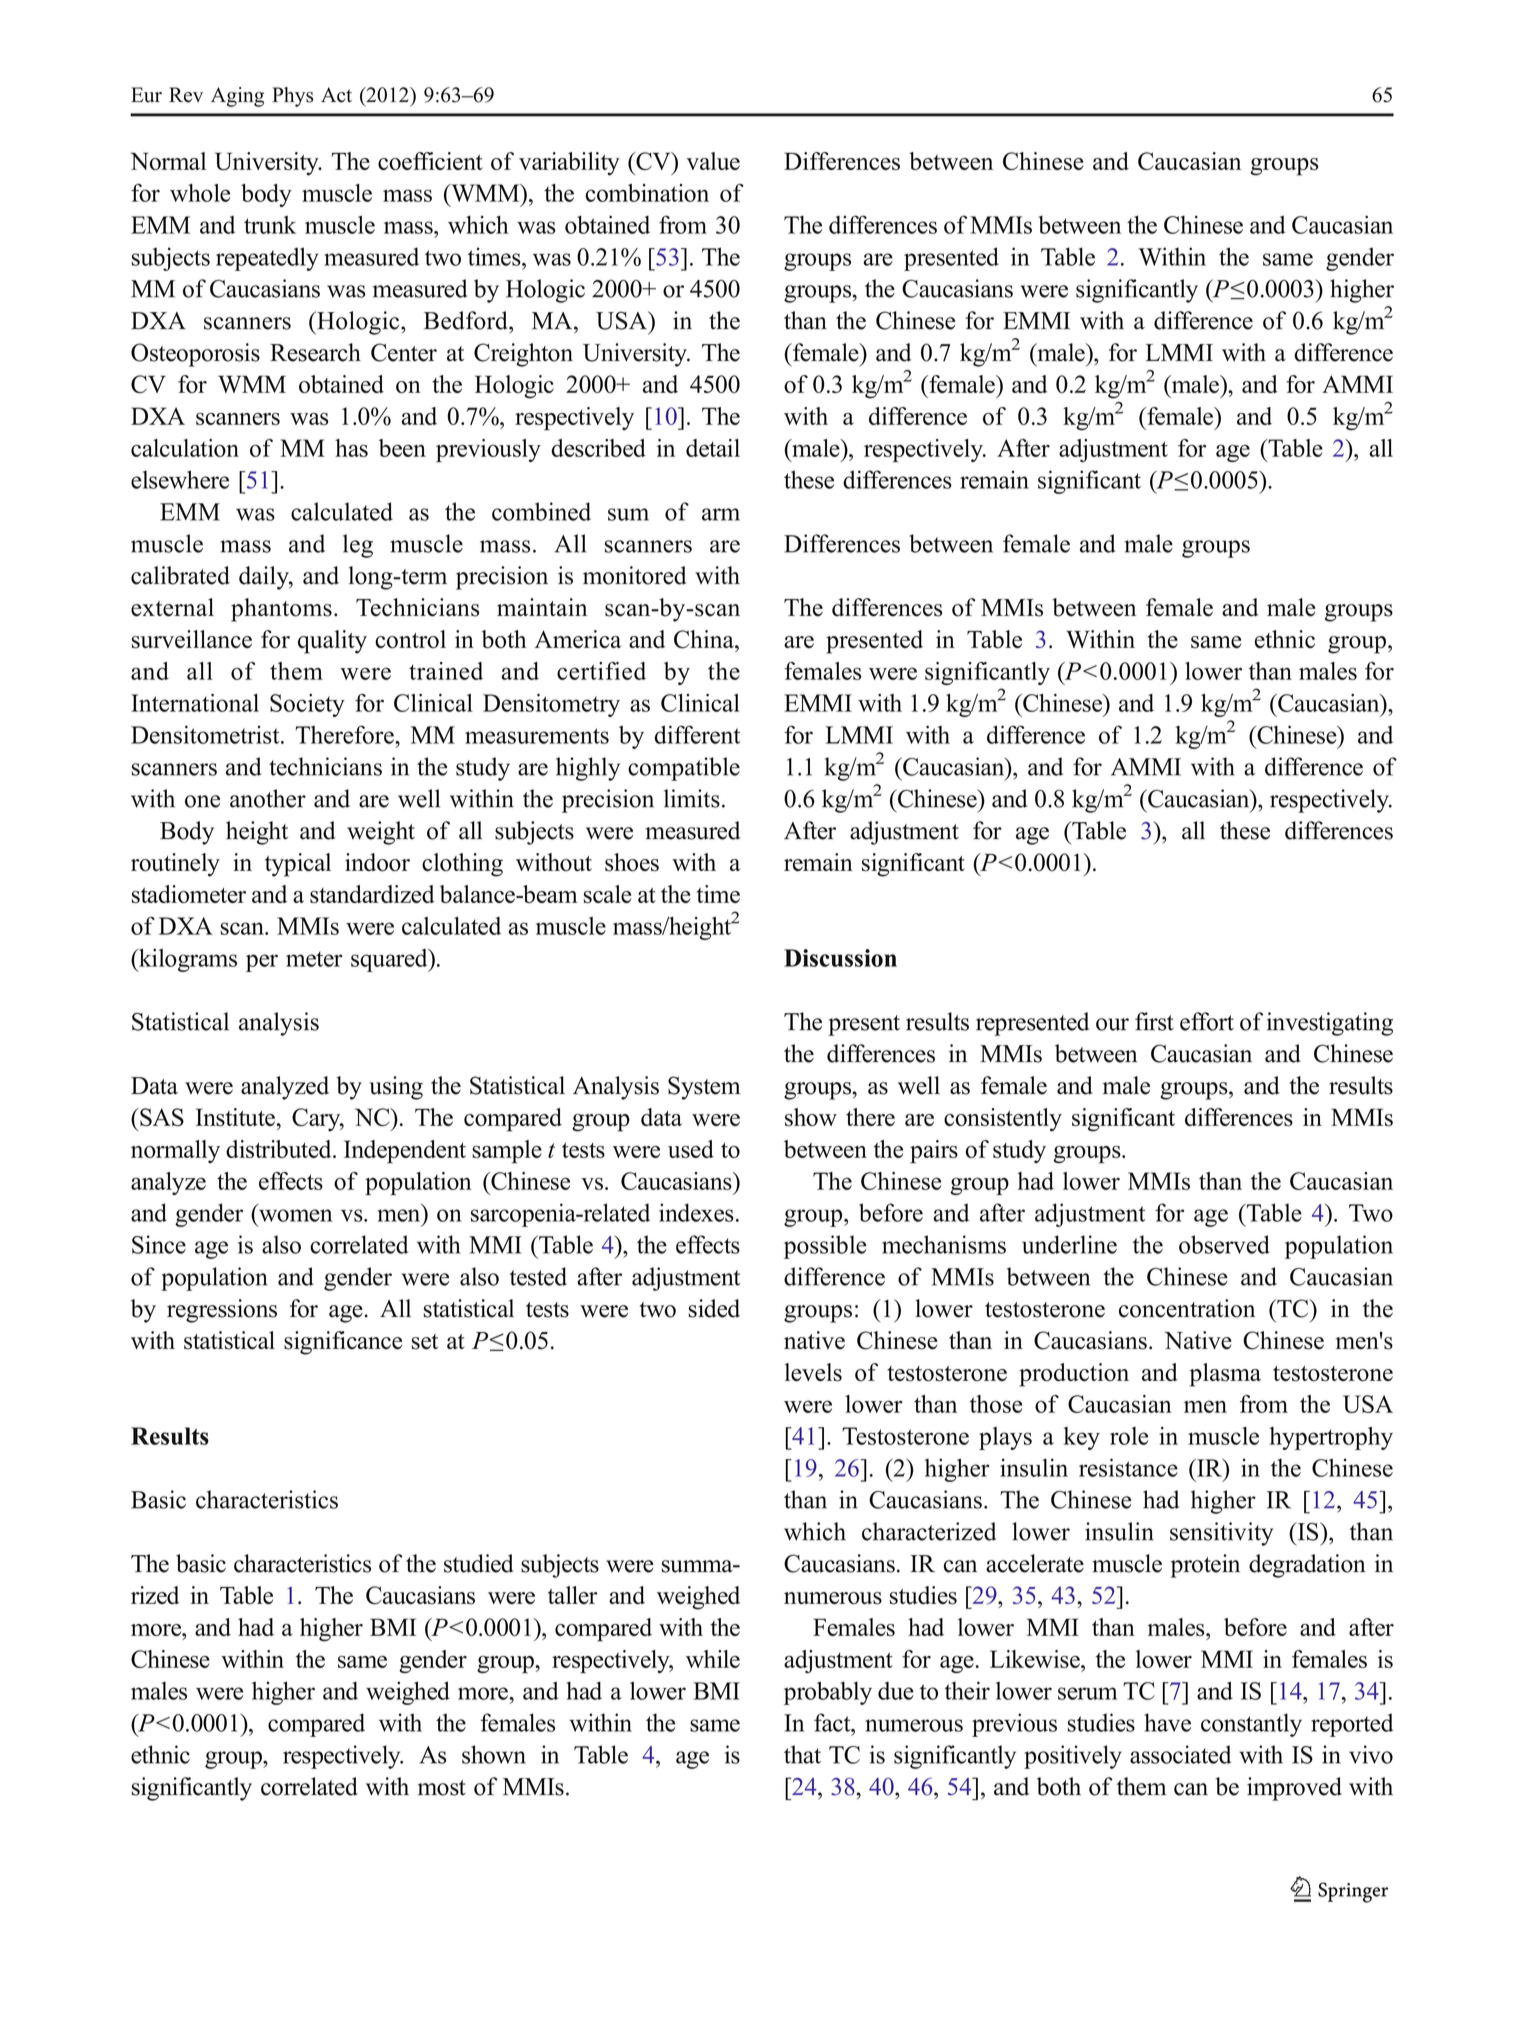  What do you see at coordinates (721, 514) in the page?
I see `arm` at bounding box center [721, 514].
